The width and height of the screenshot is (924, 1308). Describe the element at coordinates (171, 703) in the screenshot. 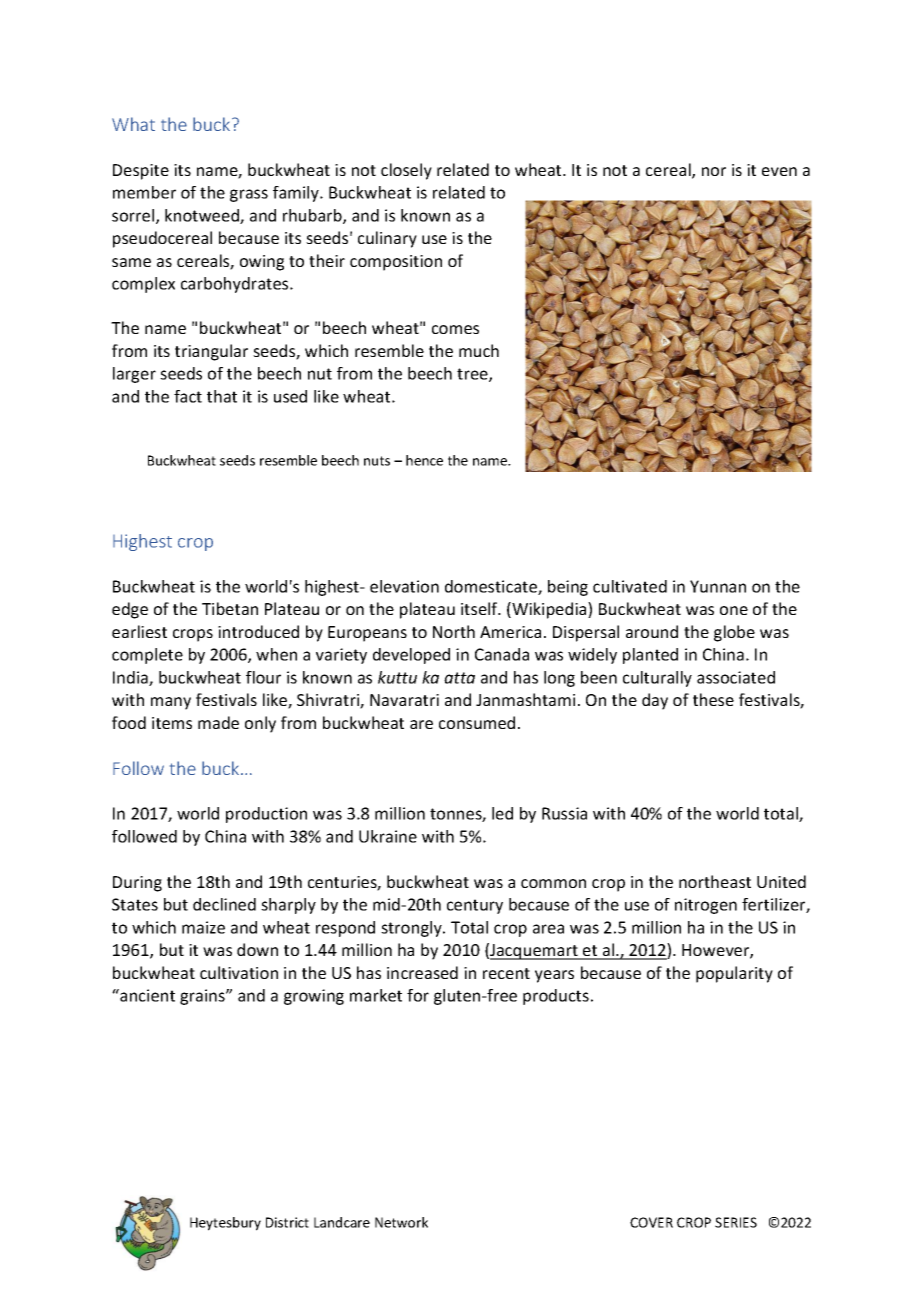

I see `many` at that location.
